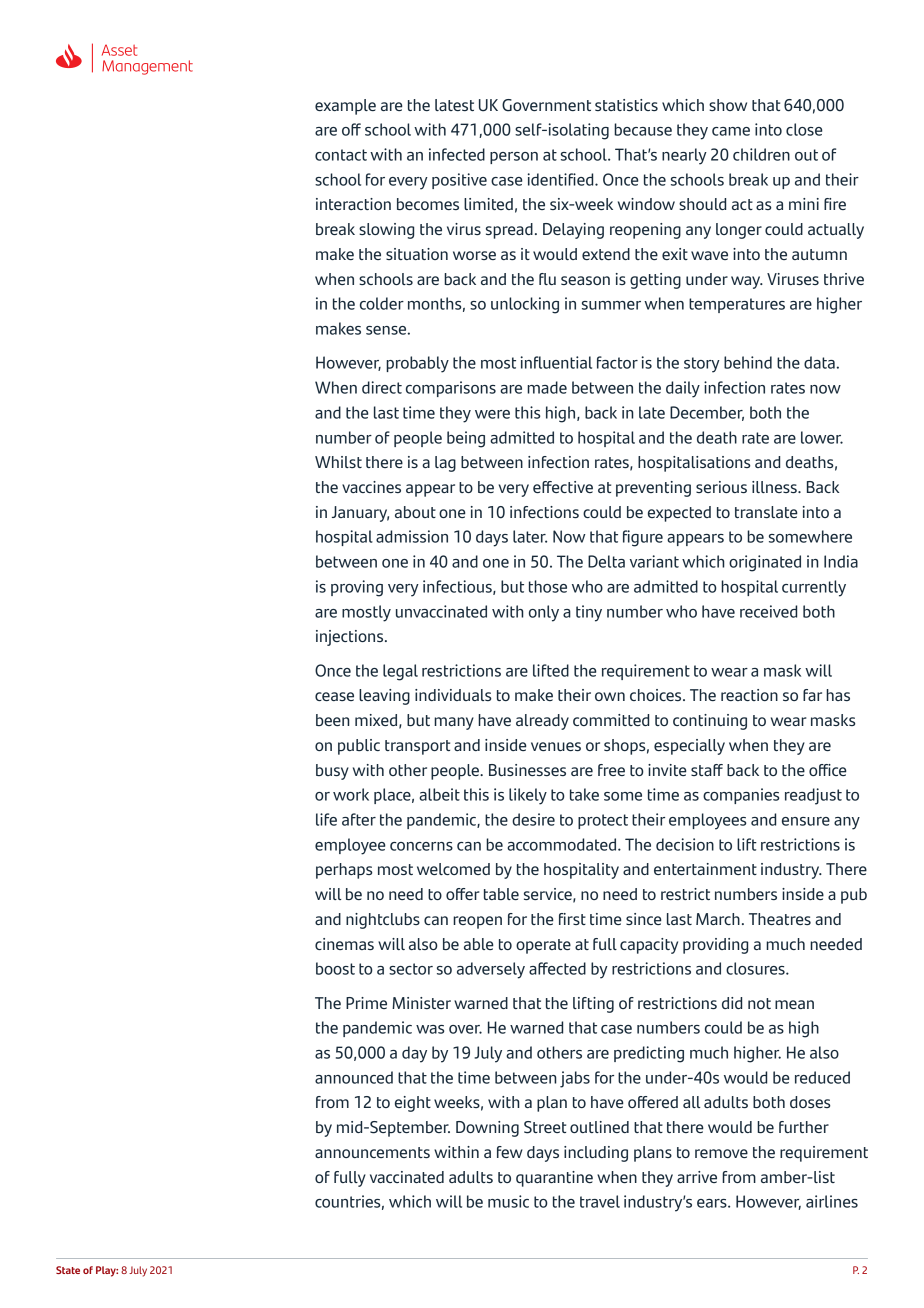 The width and height of the screenshot is (924, 1308). Describe the element at coordinates (68, 1270) in the screenshot. I see `State` at that location.
